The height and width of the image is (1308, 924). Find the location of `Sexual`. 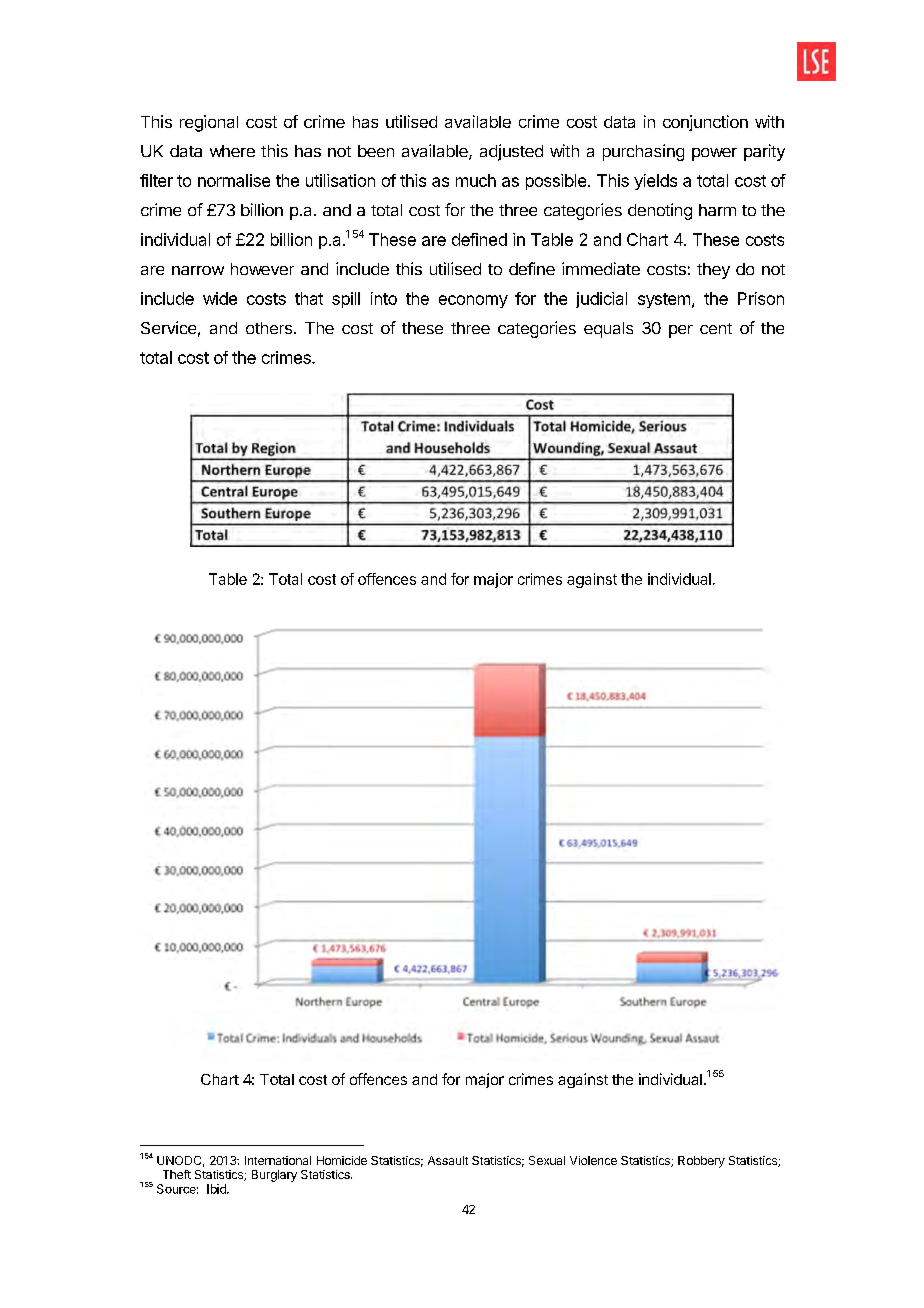

Sexual is located at coordinates (547, 1160).
